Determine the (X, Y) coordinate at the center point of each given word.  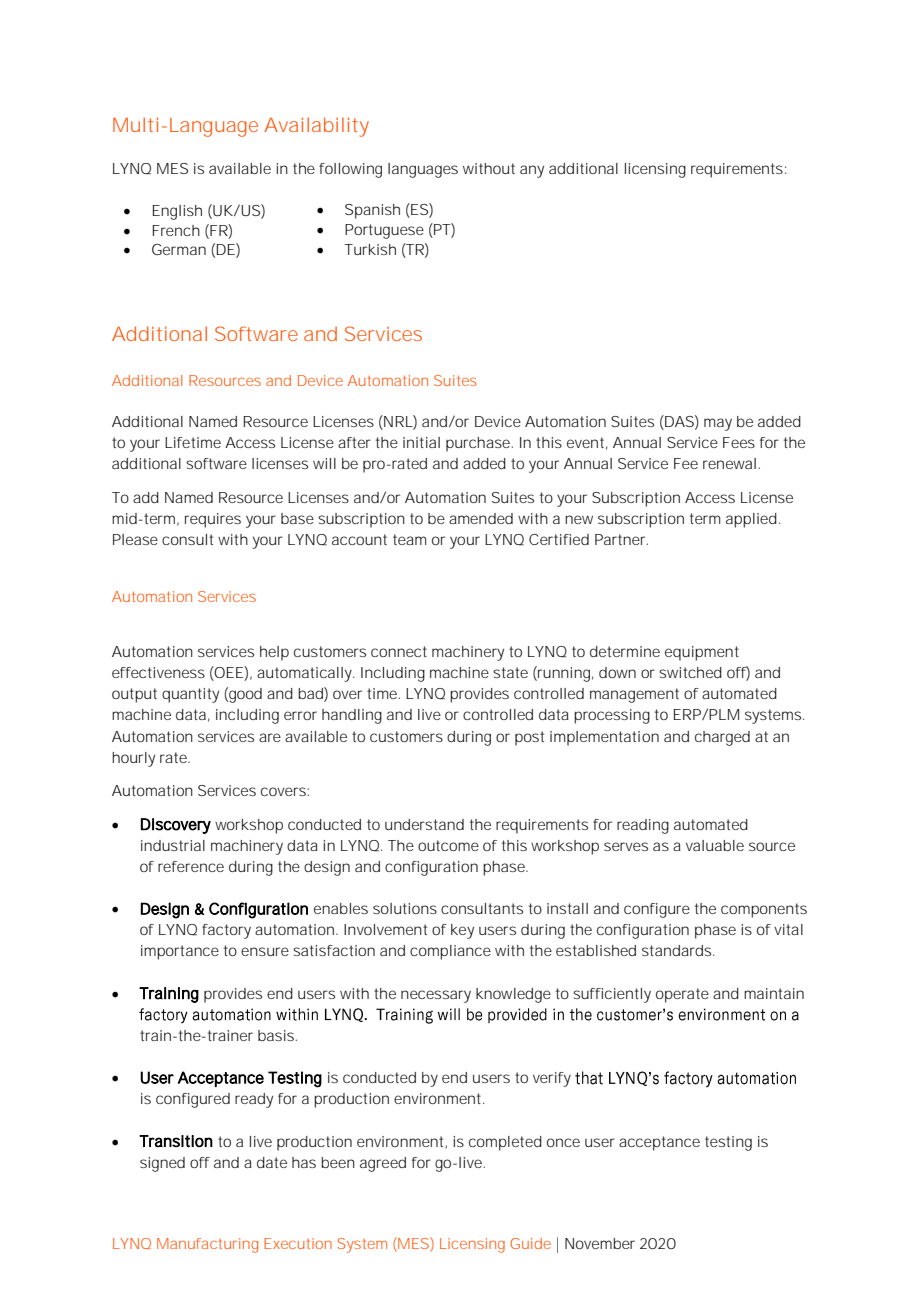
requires (213, 520)
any (532, 171)
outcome (448, 845)
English (177, 212)
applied (751, 520)
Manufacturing (207, 1245)
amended (481, 518)
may (718, 424)
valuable (715, 845)
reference (191, 866)
